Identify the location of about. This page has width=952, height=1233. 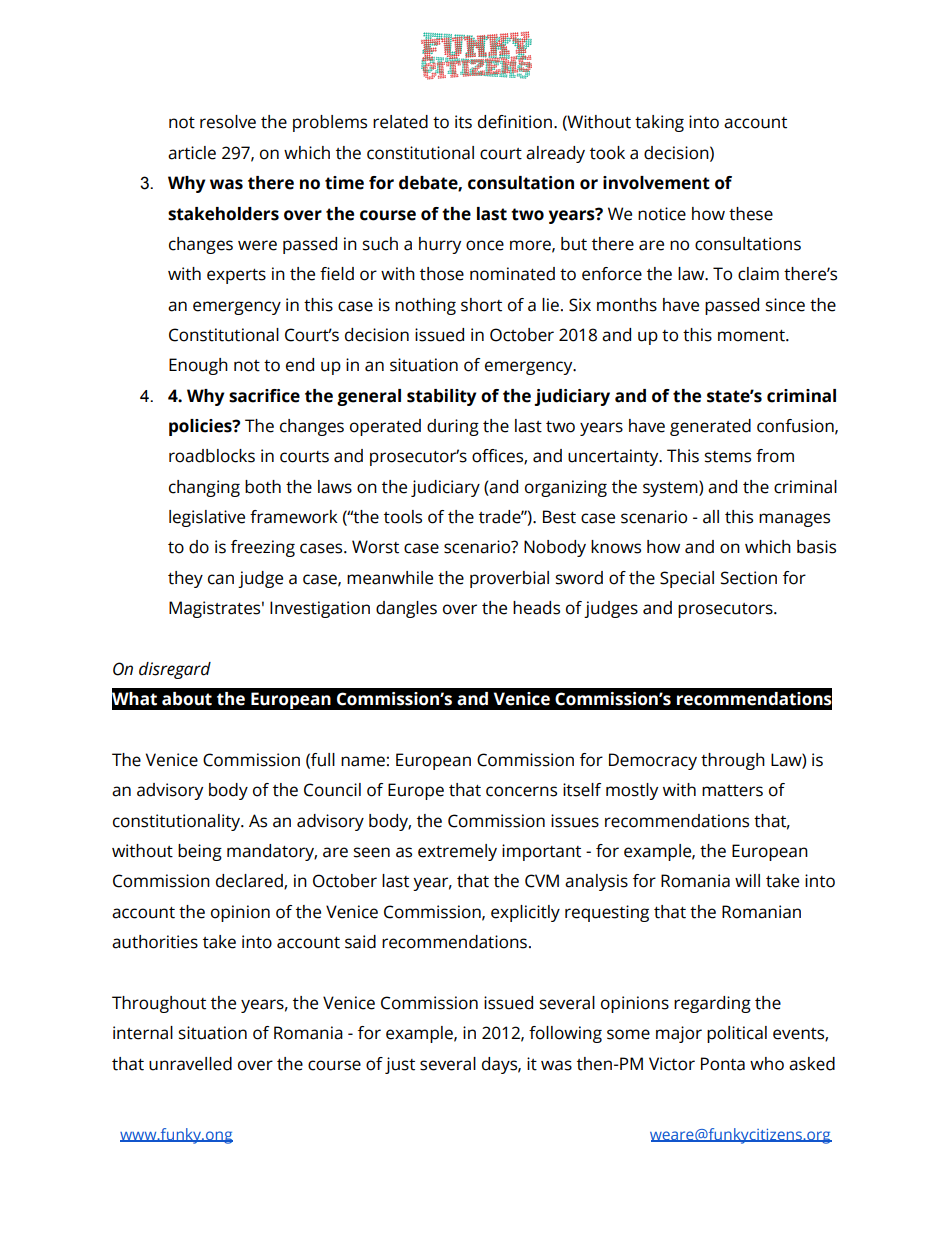
(187, 699).
